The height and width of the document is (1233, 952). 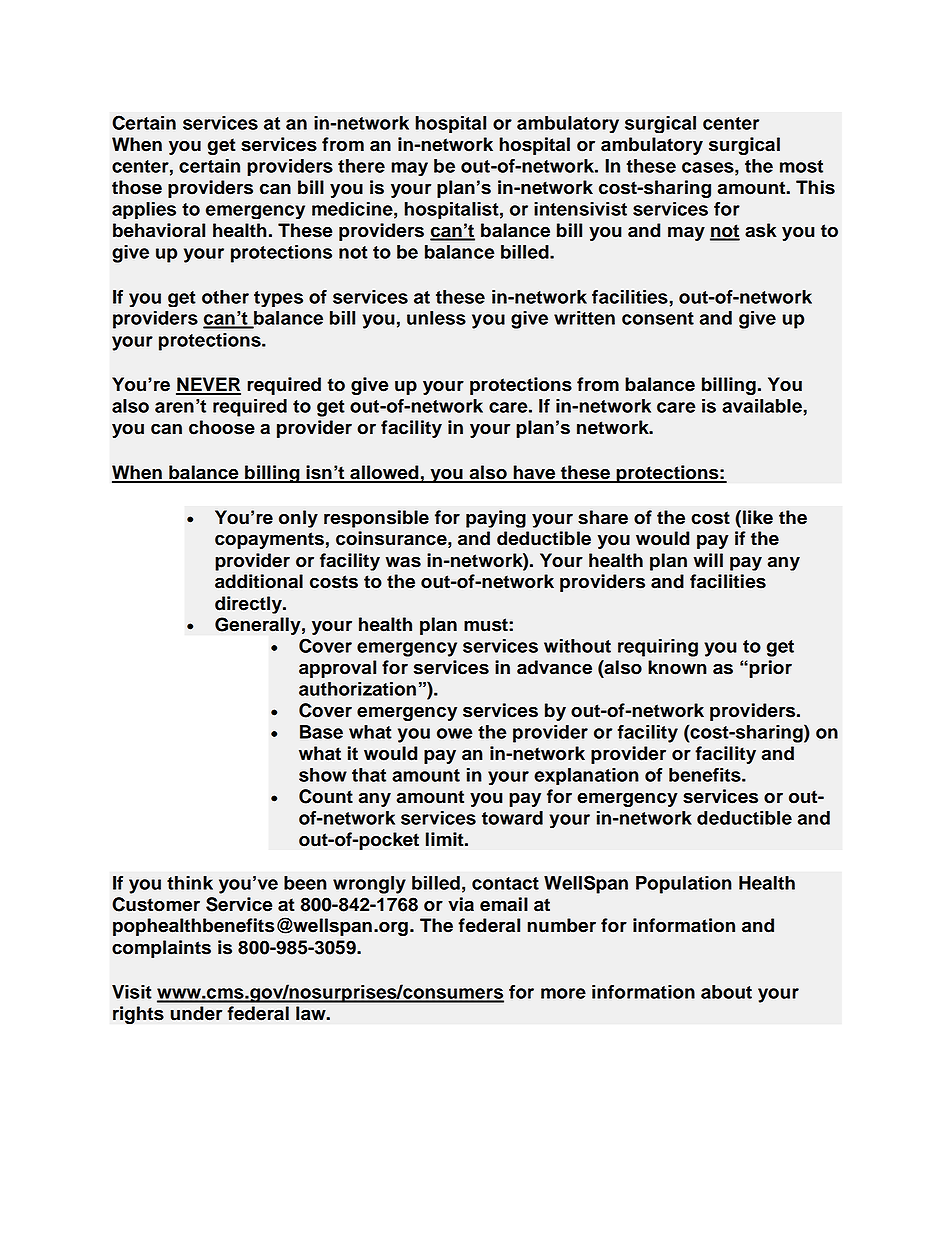 I want to click on directly, so click(x=249, y=605).
